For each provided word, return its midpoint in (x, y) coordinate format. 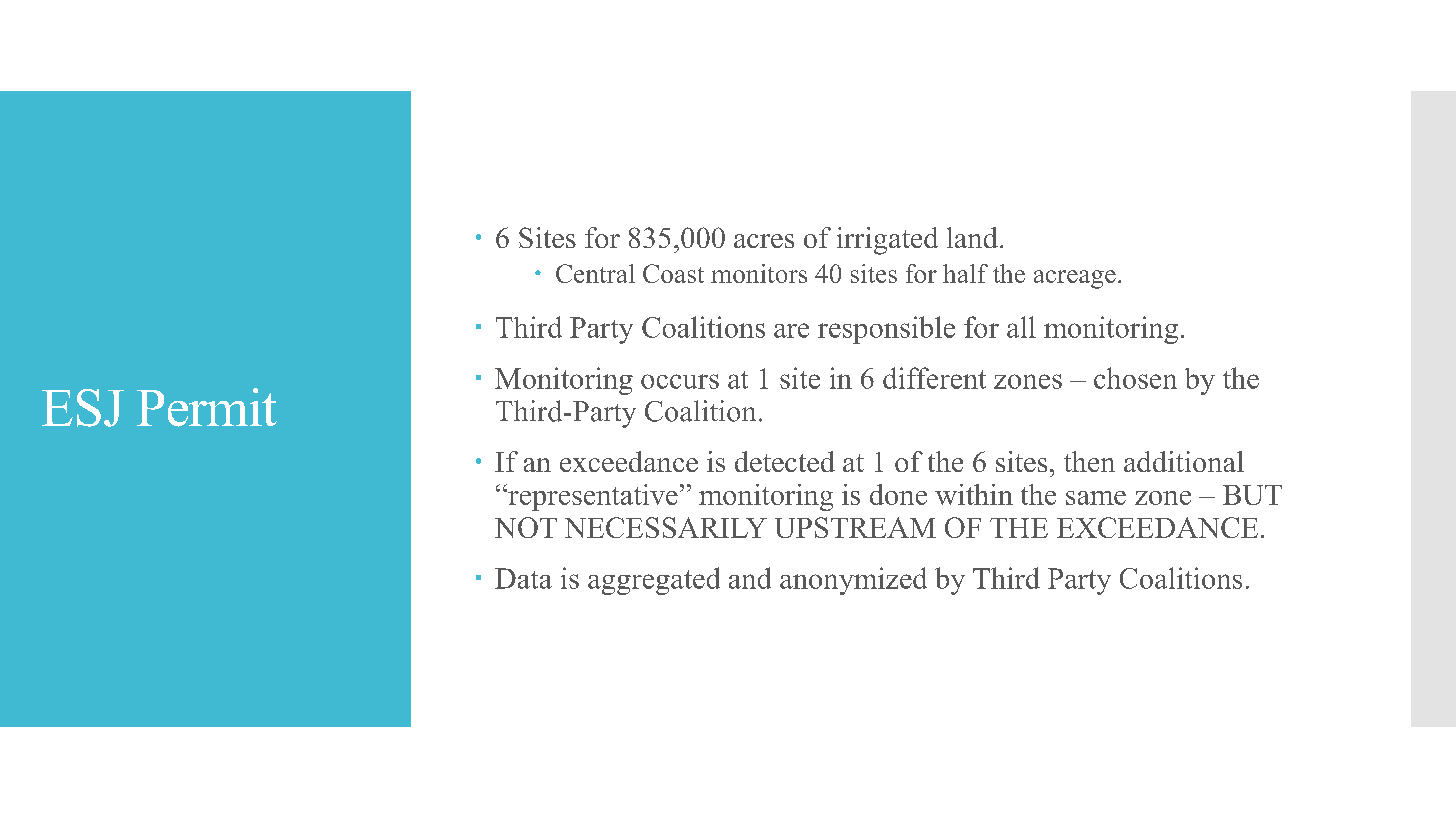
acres (764, 241)
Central (595, 273)
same (1096, 498)
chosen (1135, 378)
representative (592, 497)
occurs (680, 381)
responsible (886, 330)
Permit (207, 407)
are (791, 330)
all (1021, 327)
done (898, 494)
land (972, 237)
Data (523, 578)
